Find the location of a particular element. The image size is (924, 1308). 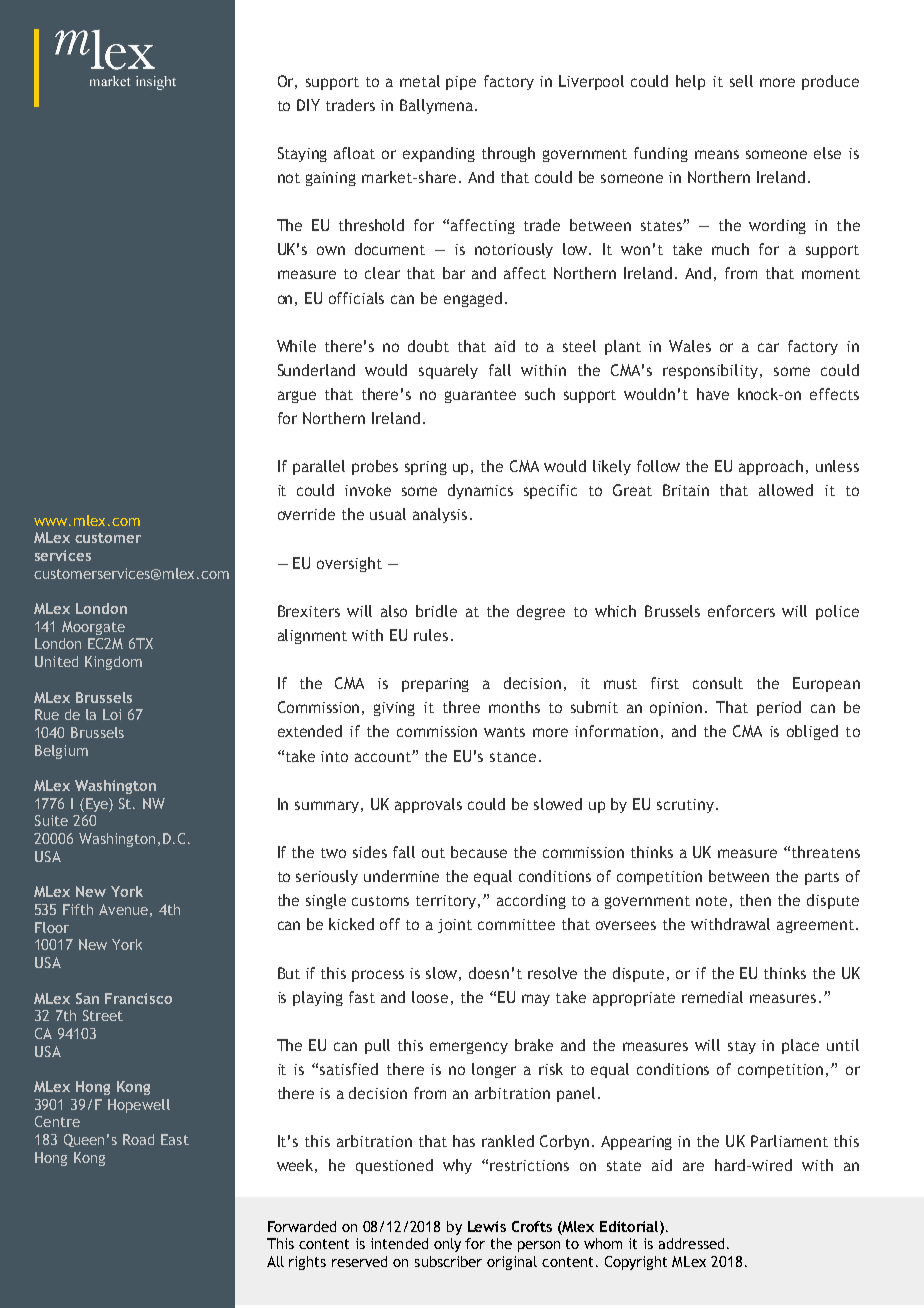

preparing is located at coordinates (435, 685).
